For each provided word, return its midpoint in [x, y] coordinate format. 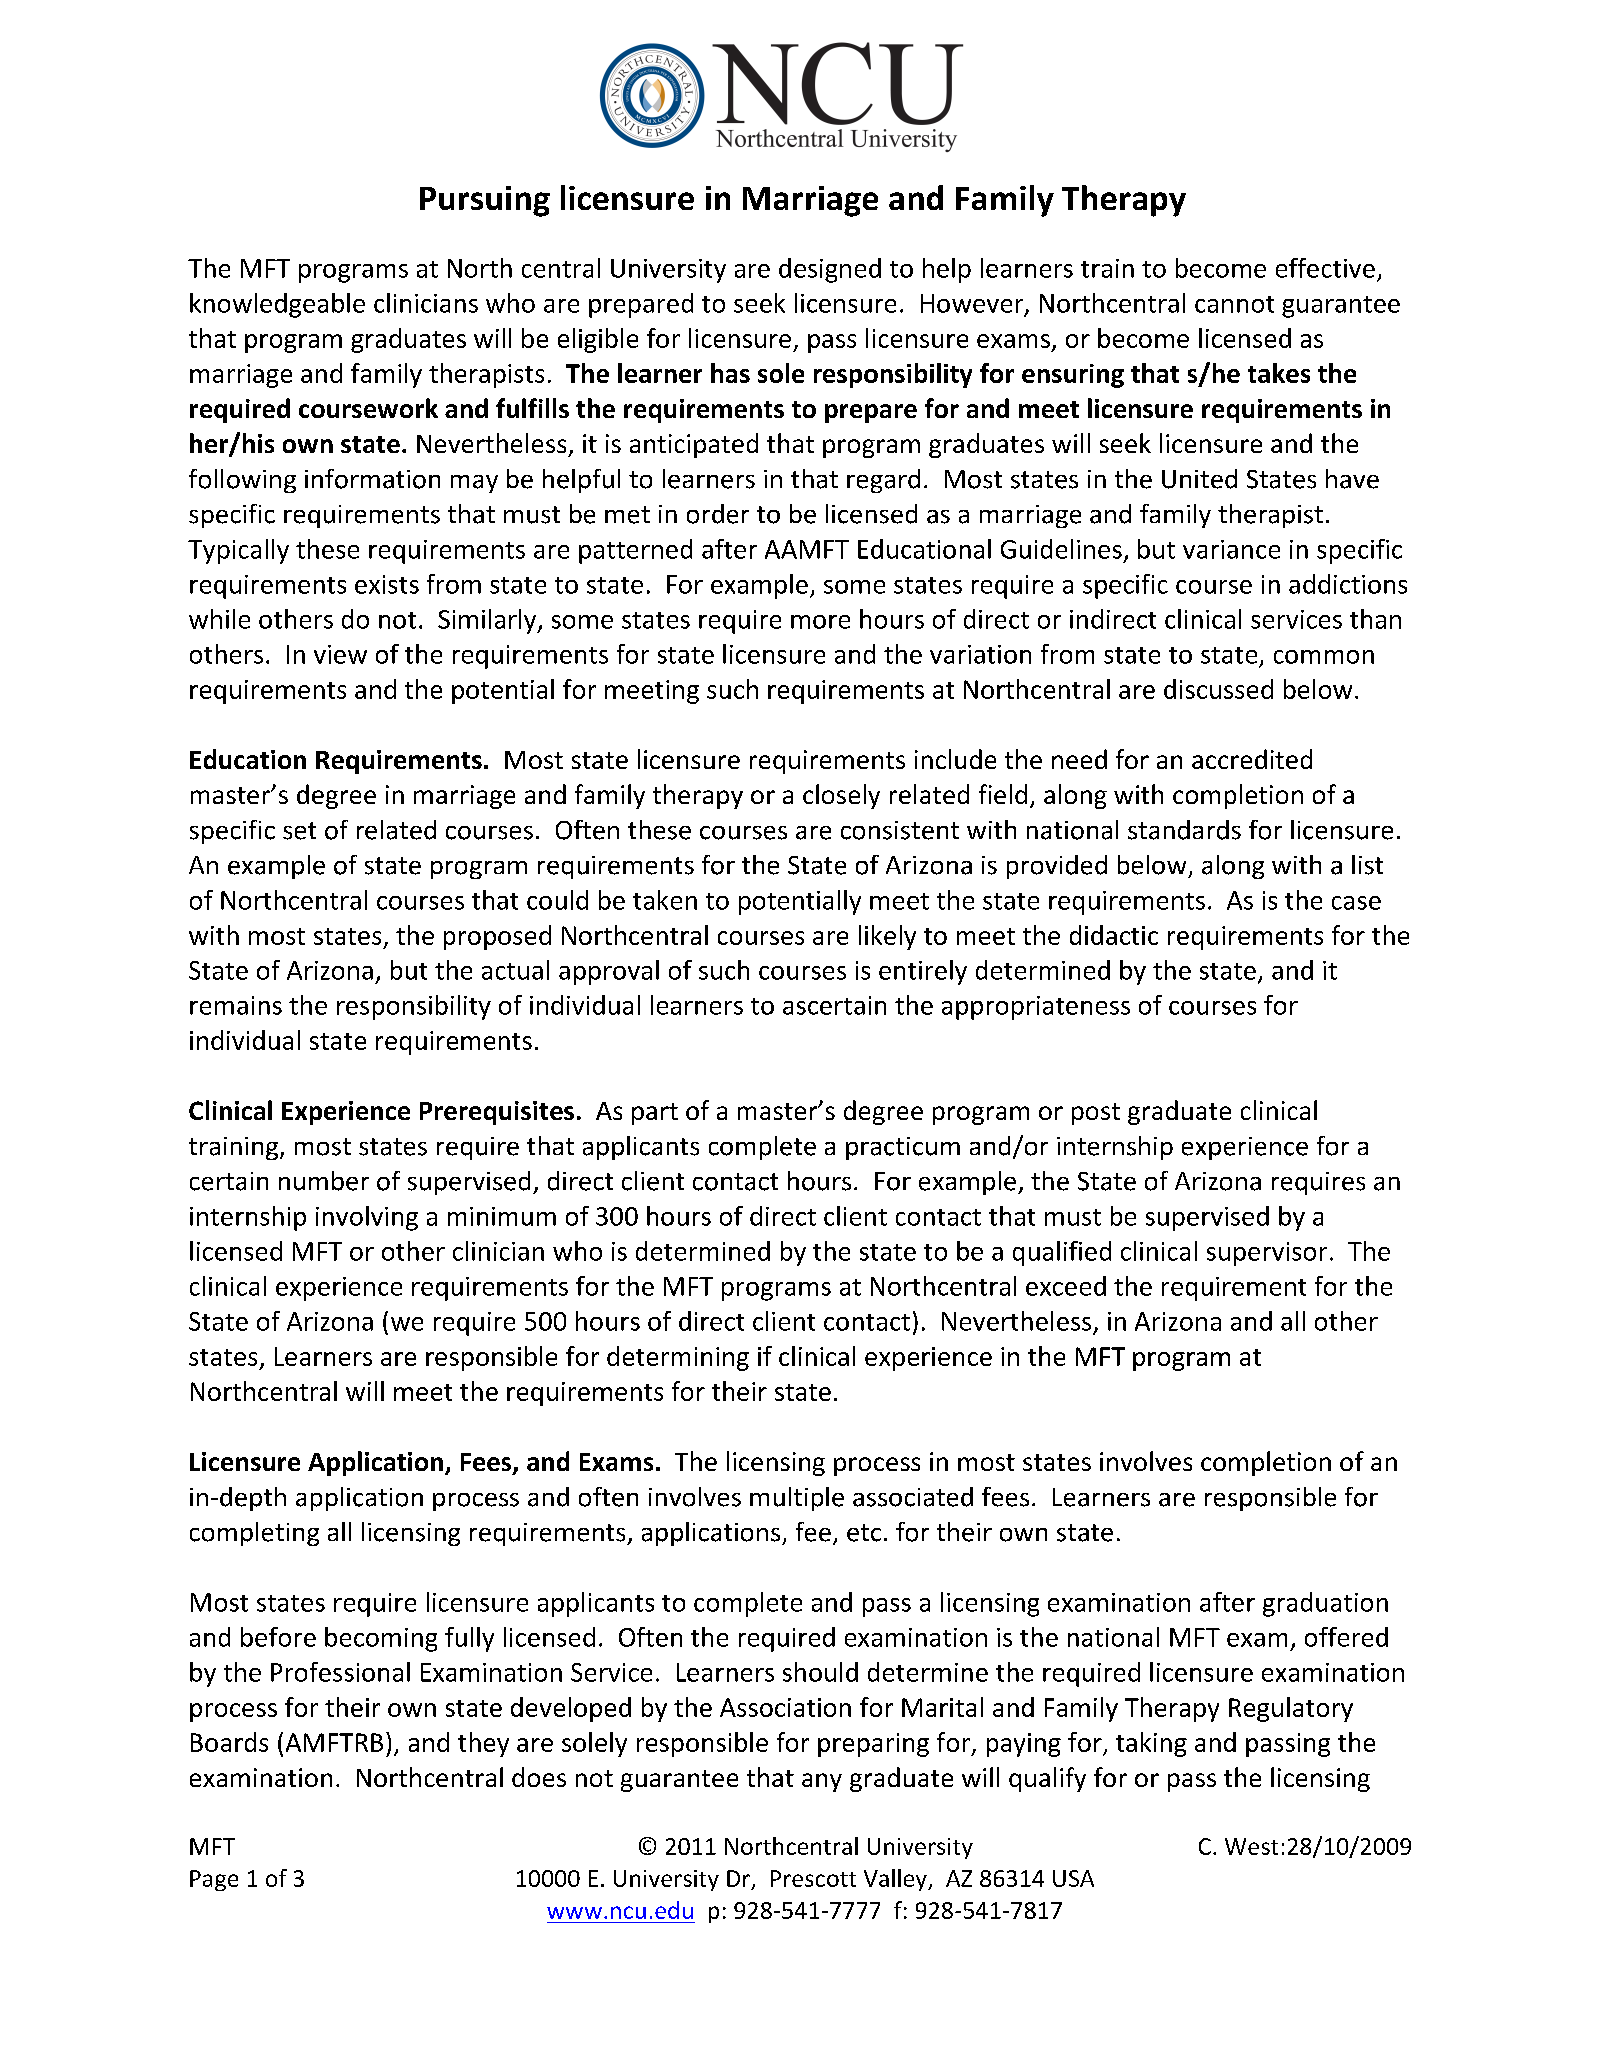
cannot [1234, 304]
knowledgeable [277, 305]
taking [1151, 1744]
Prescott [813, 1878]
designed [830, 270]
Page [214, 1880]
